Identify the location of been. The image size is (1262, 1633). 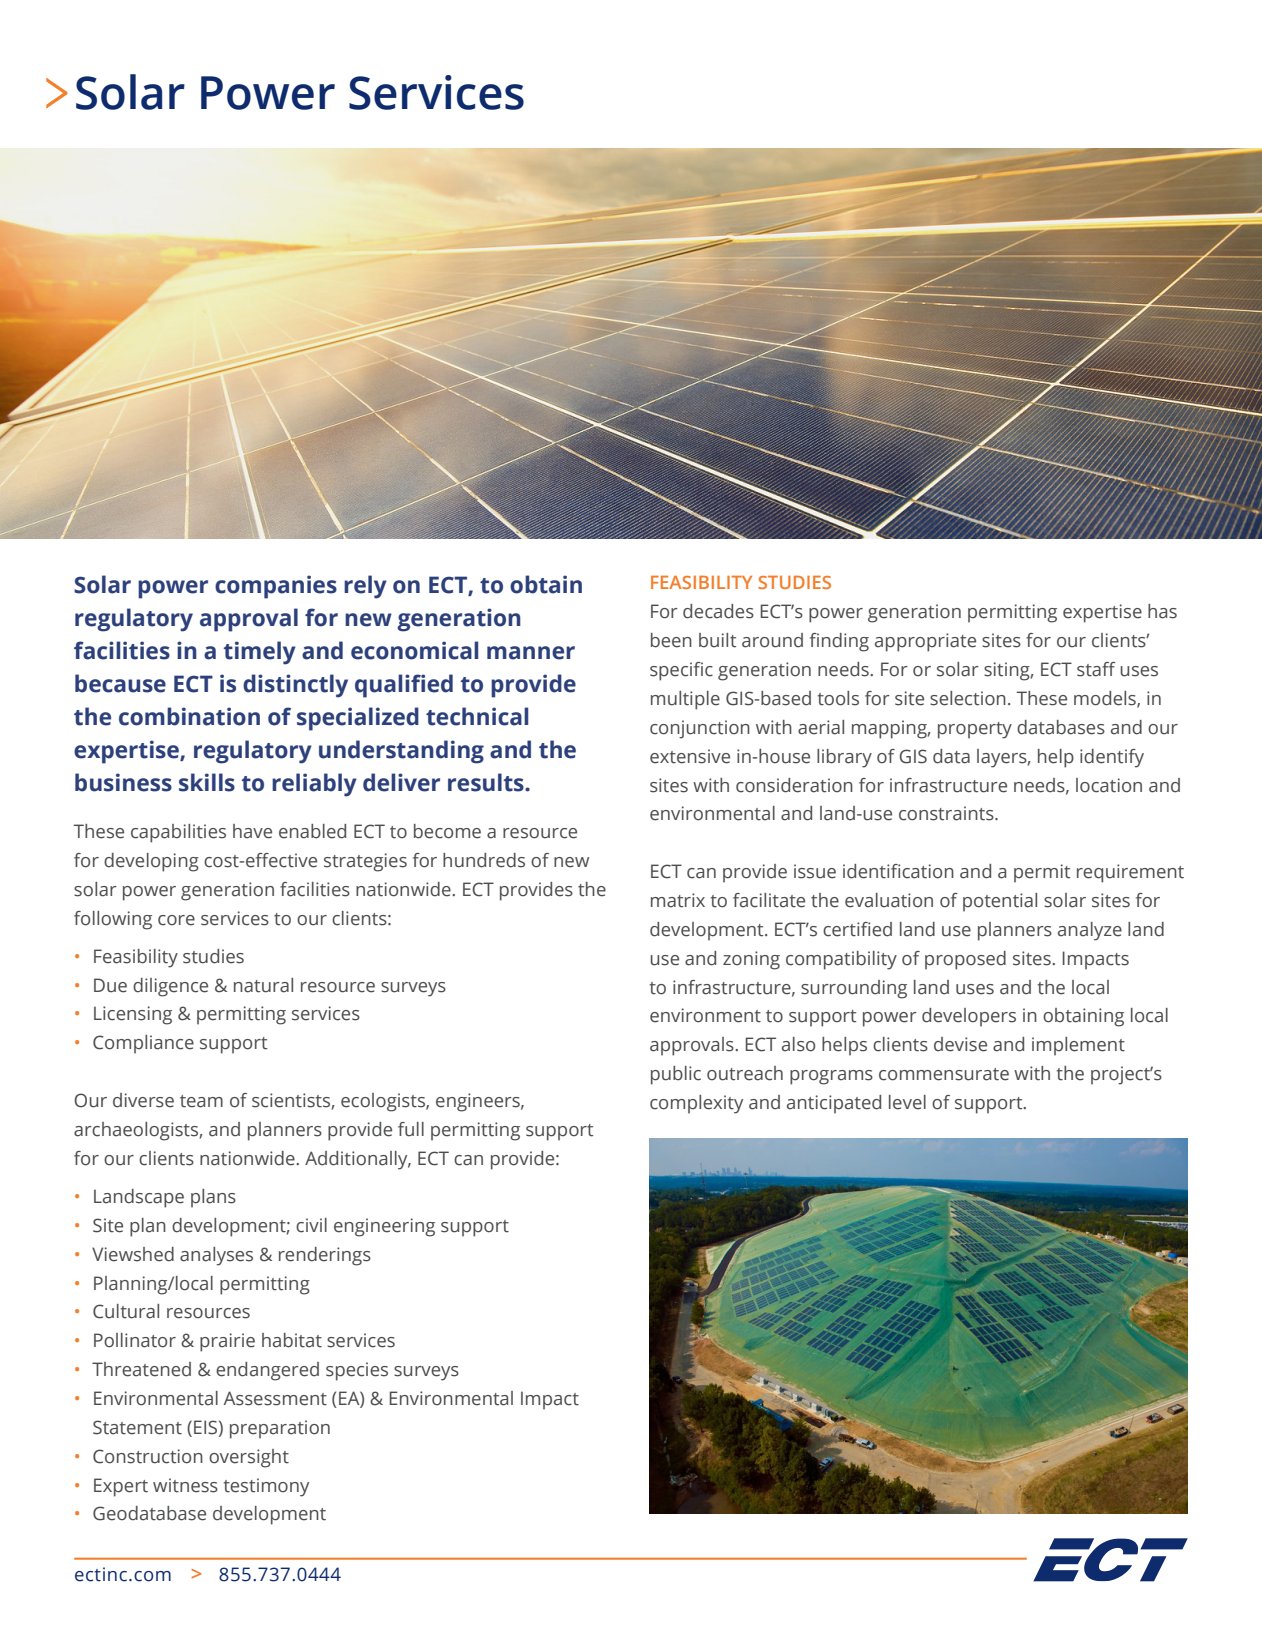
(671, 640).
